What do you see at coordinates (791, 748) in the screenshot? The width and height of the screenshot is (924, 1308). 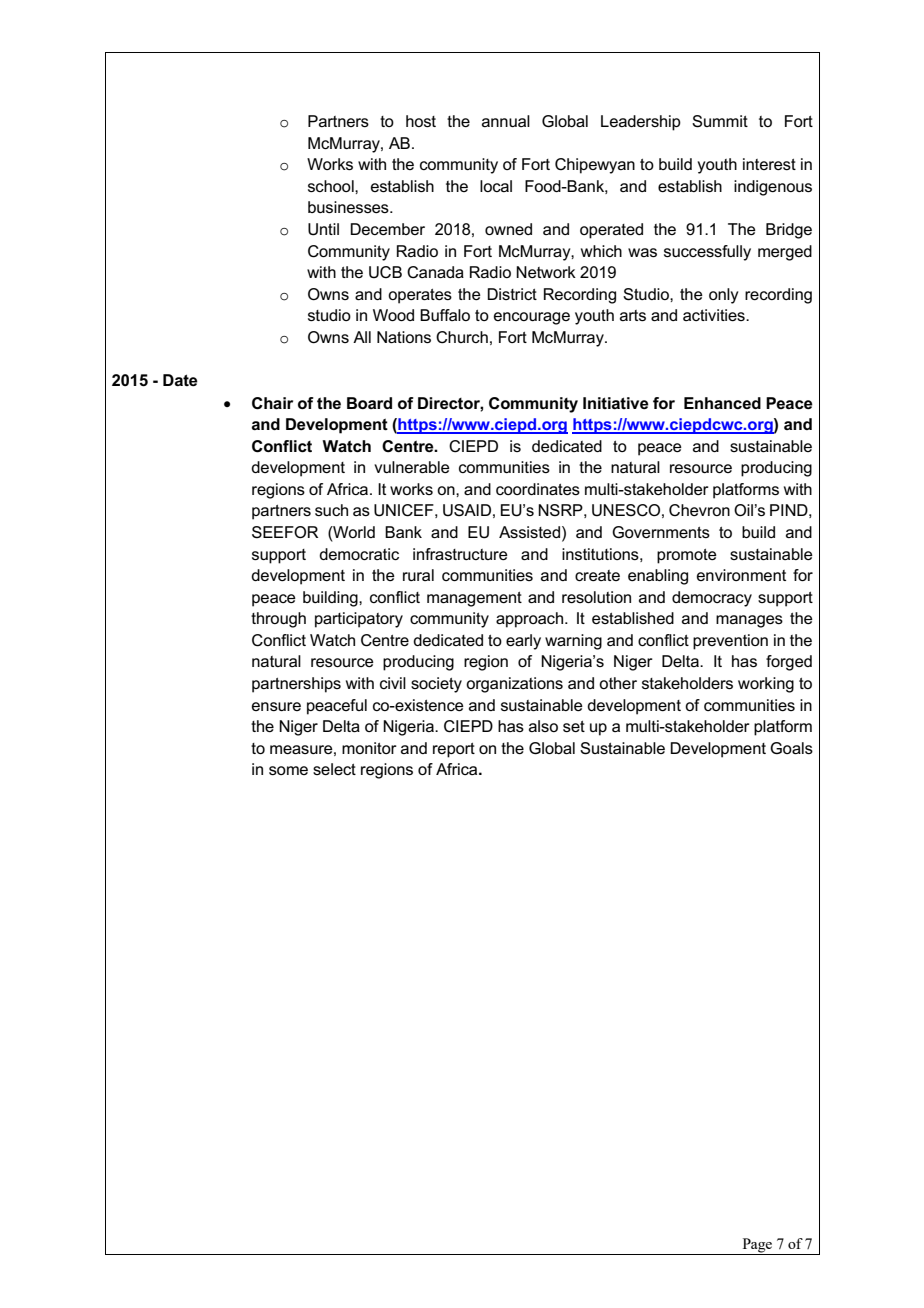 I see `Goals` at bounding box center [791, 748].
